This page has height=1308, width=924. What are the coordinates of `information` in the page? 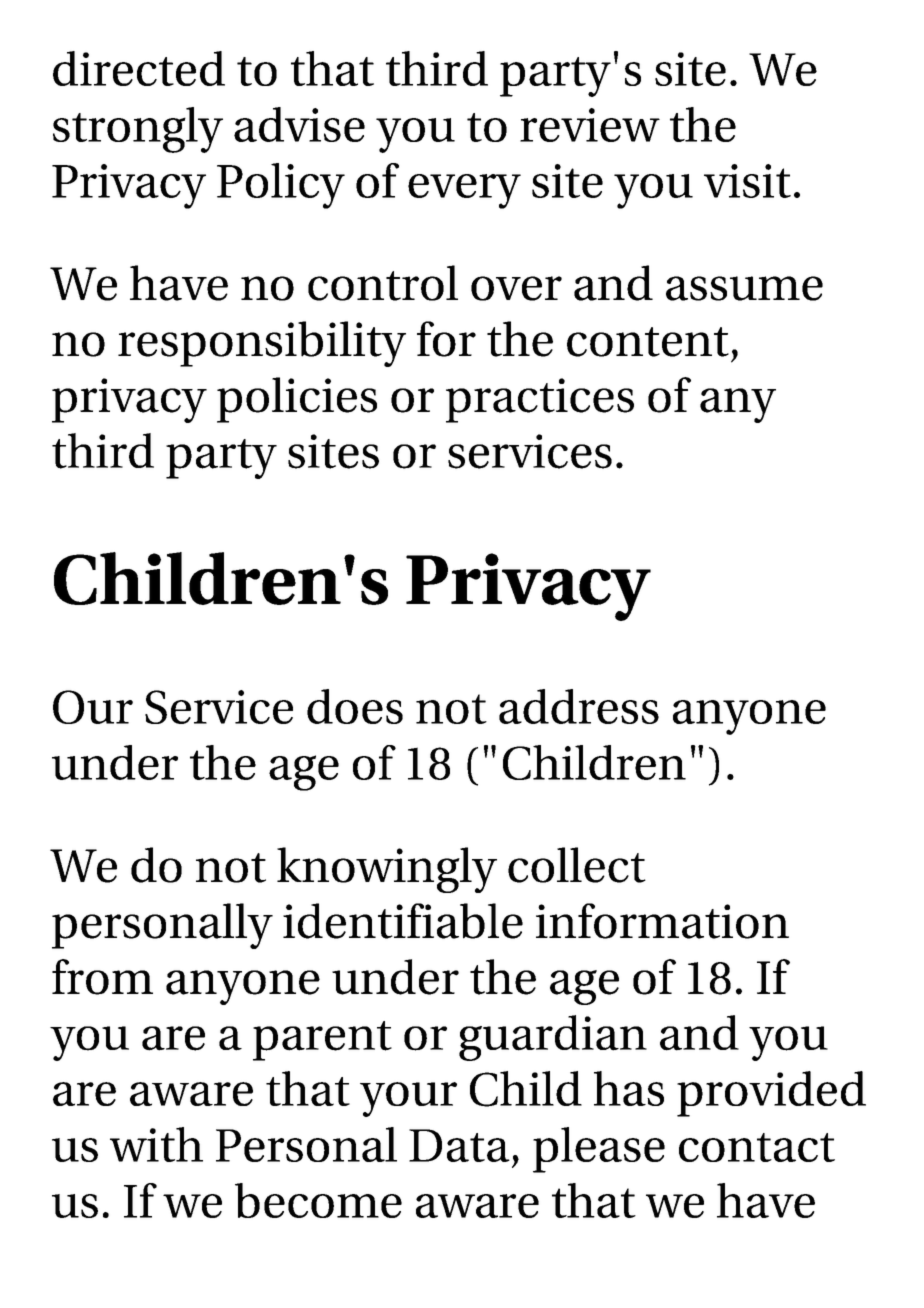 It's located at (662, 921).
